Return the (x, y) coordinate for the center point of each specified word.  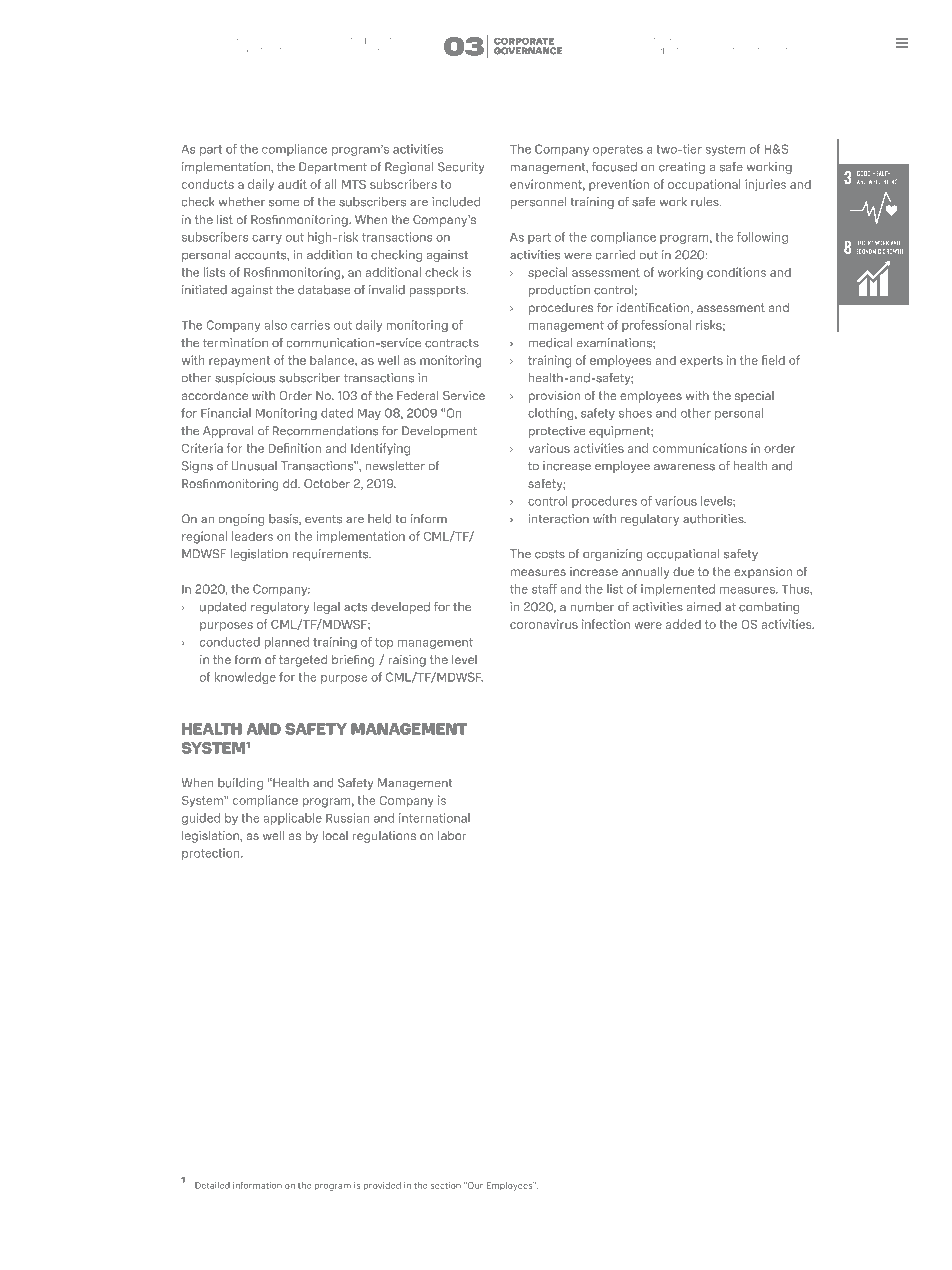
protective (557, 432)
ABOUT (241, 41)
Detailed (212, 1185)
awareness (684, 467)
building (240, 784)
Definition (295, 448)
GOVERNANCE (528, 51)
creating (682, 168)
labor (452, 835)
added (683, 624)
